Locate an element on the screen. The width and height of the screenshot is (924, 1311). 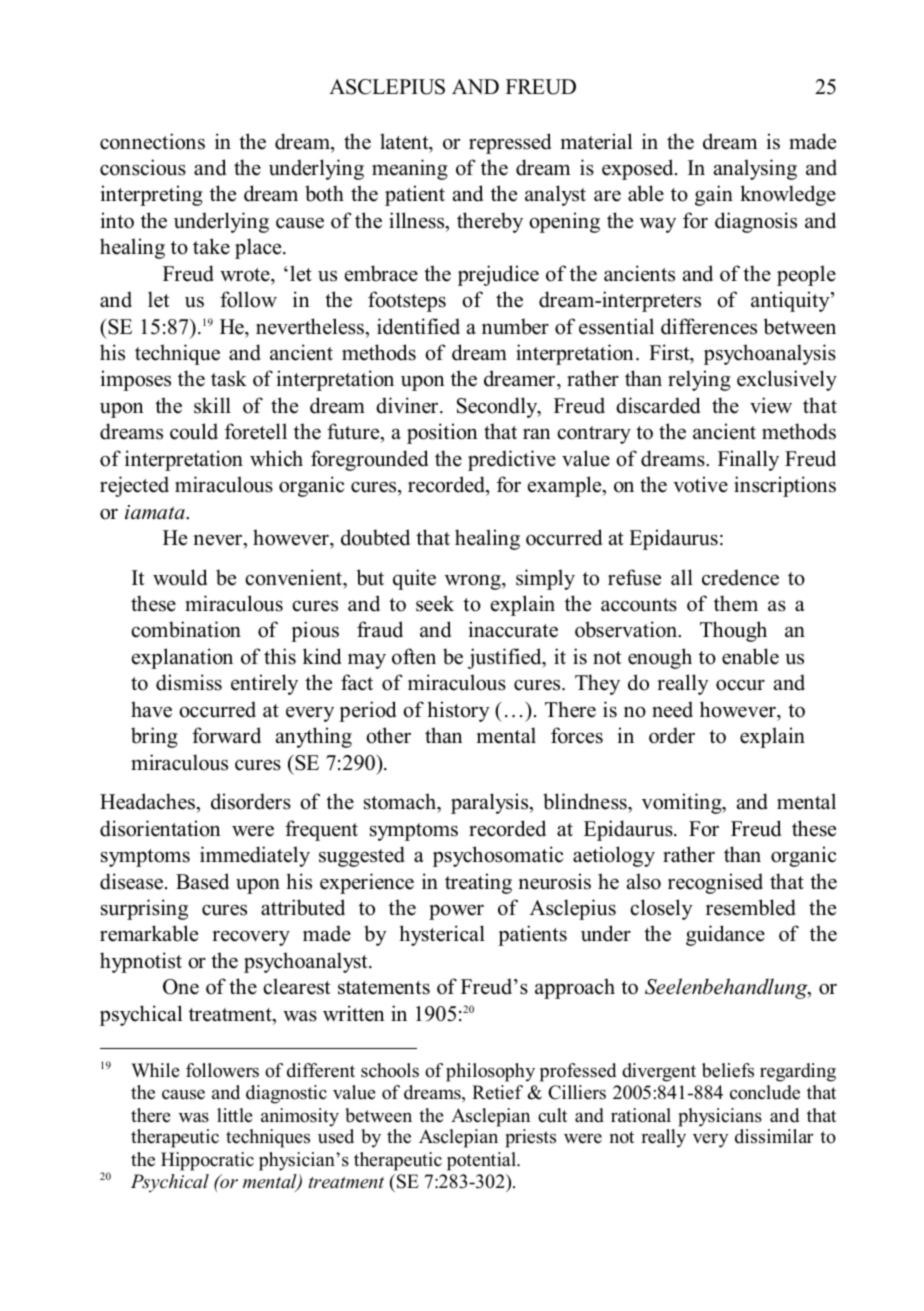
analysing is located at coordinates (755, 169).
